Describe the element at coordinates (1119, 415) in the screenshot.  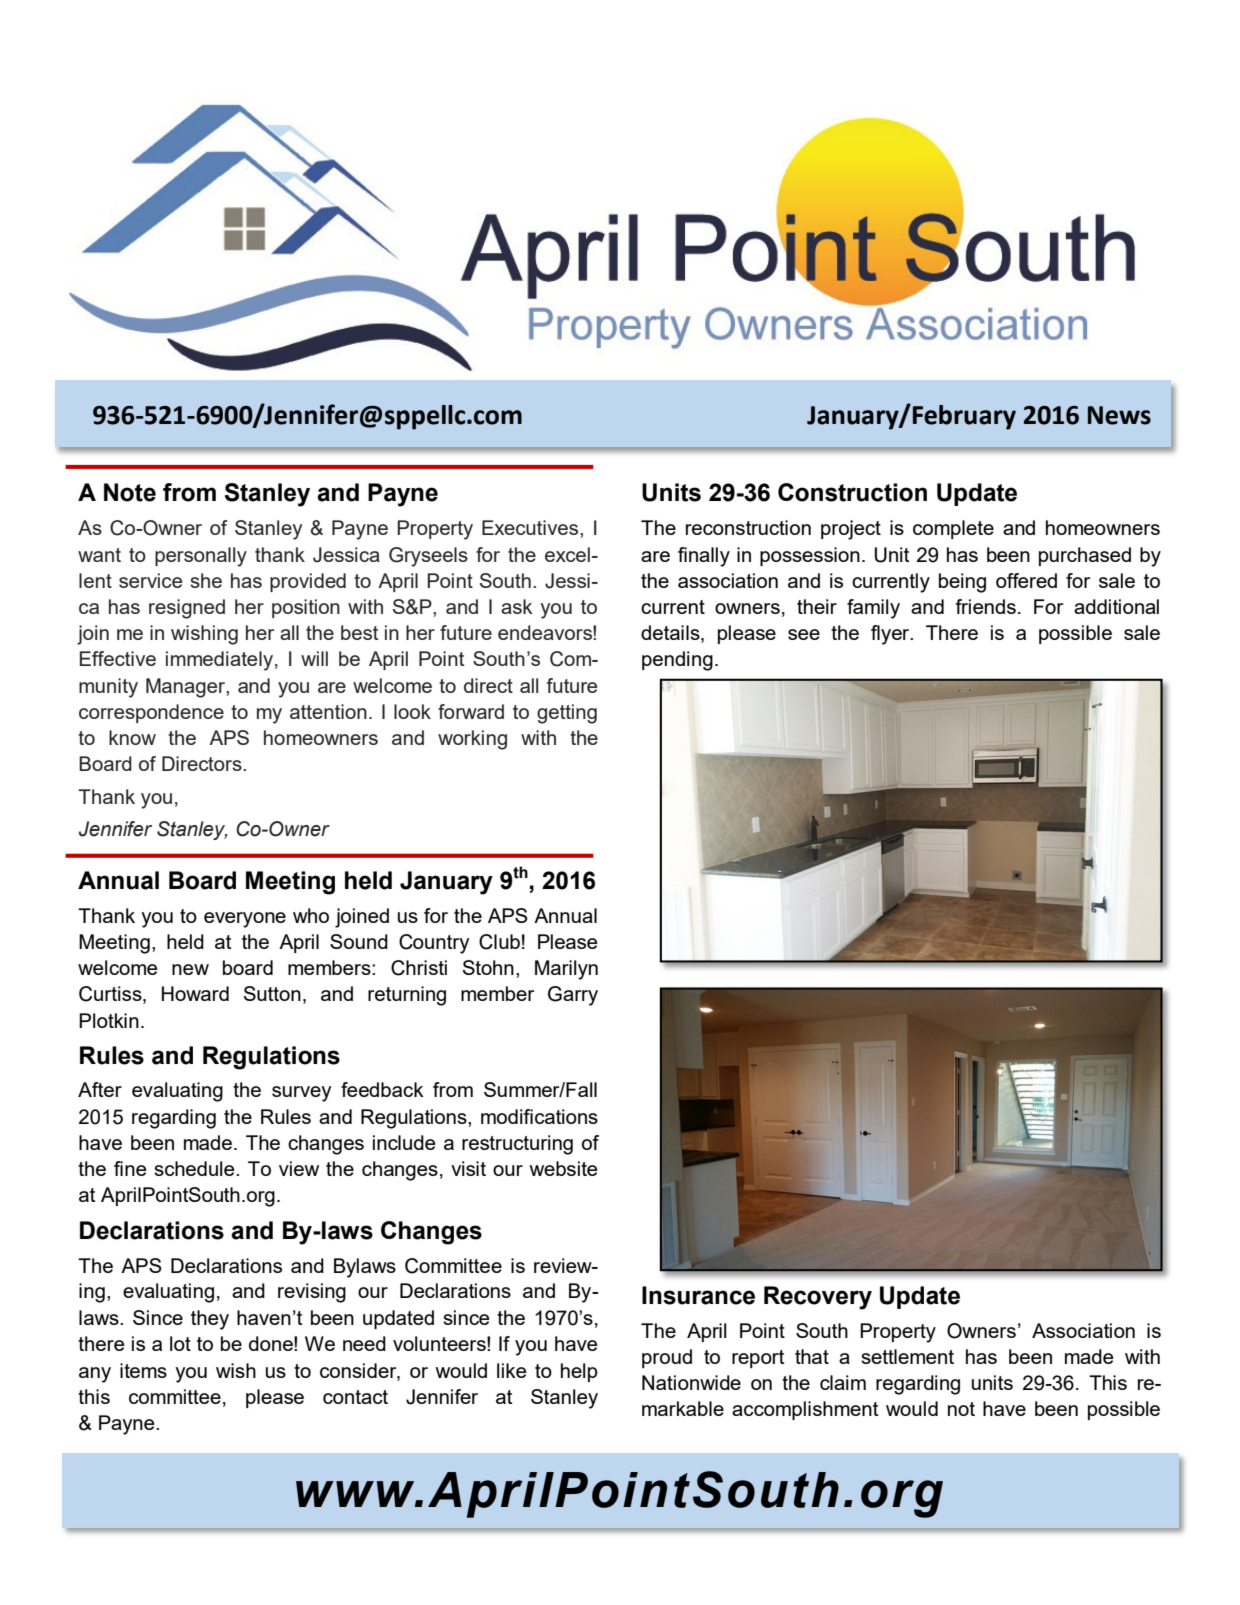
I see `News` at that location.
